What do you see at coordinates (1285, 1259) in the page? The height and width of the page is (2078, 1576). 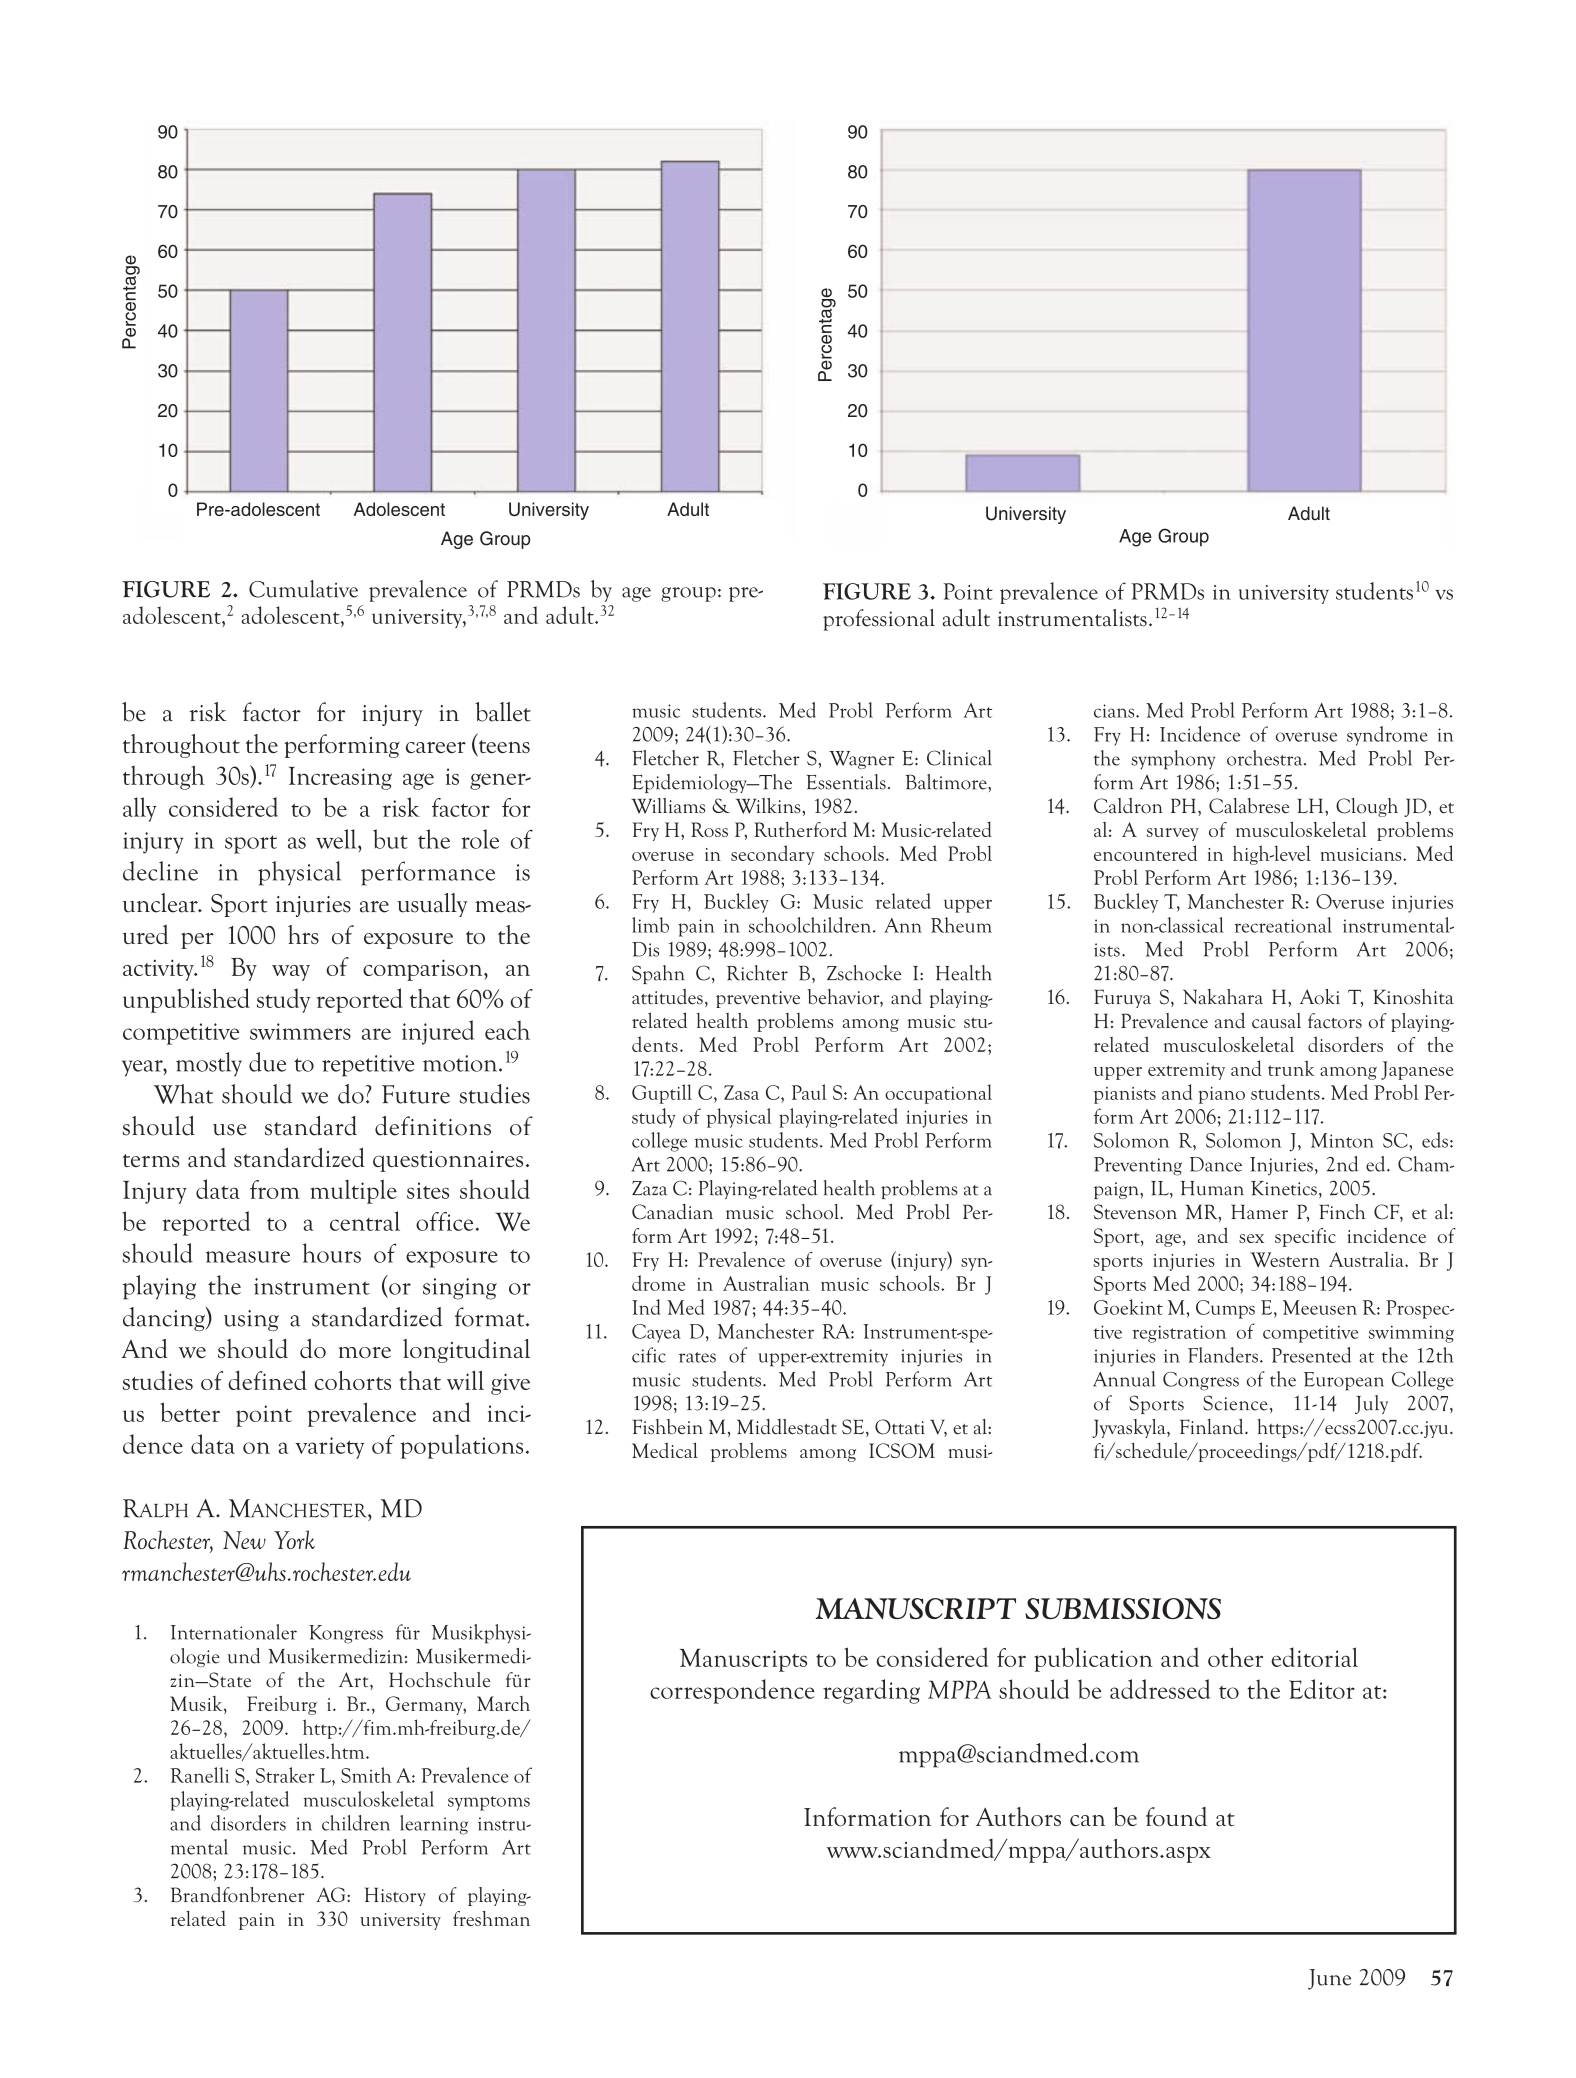 I see `Western` at bounding box center [1285, 1259].
